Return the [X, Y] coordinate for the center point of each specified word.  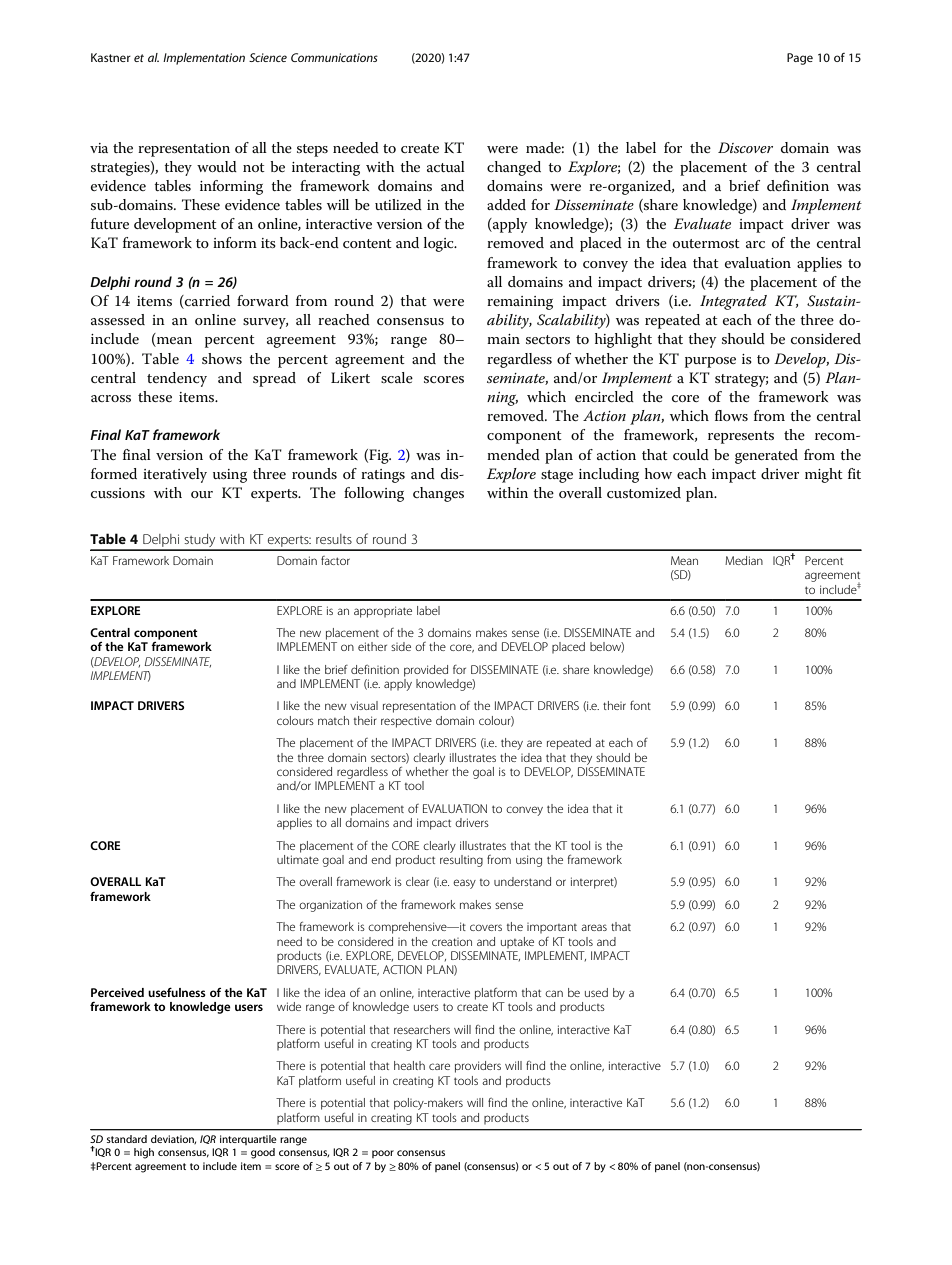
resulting [461, 859]
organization [330, 906]
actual [446, 166]
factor [335, 560]
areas [594, 927]
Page [800, 59]
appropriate [383, 612]
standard [127, 1139]
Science [268, 57]
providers [478, 1067]
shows [222, 358]
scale [397, 377]
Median [744, 560]
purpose [710, 362]
